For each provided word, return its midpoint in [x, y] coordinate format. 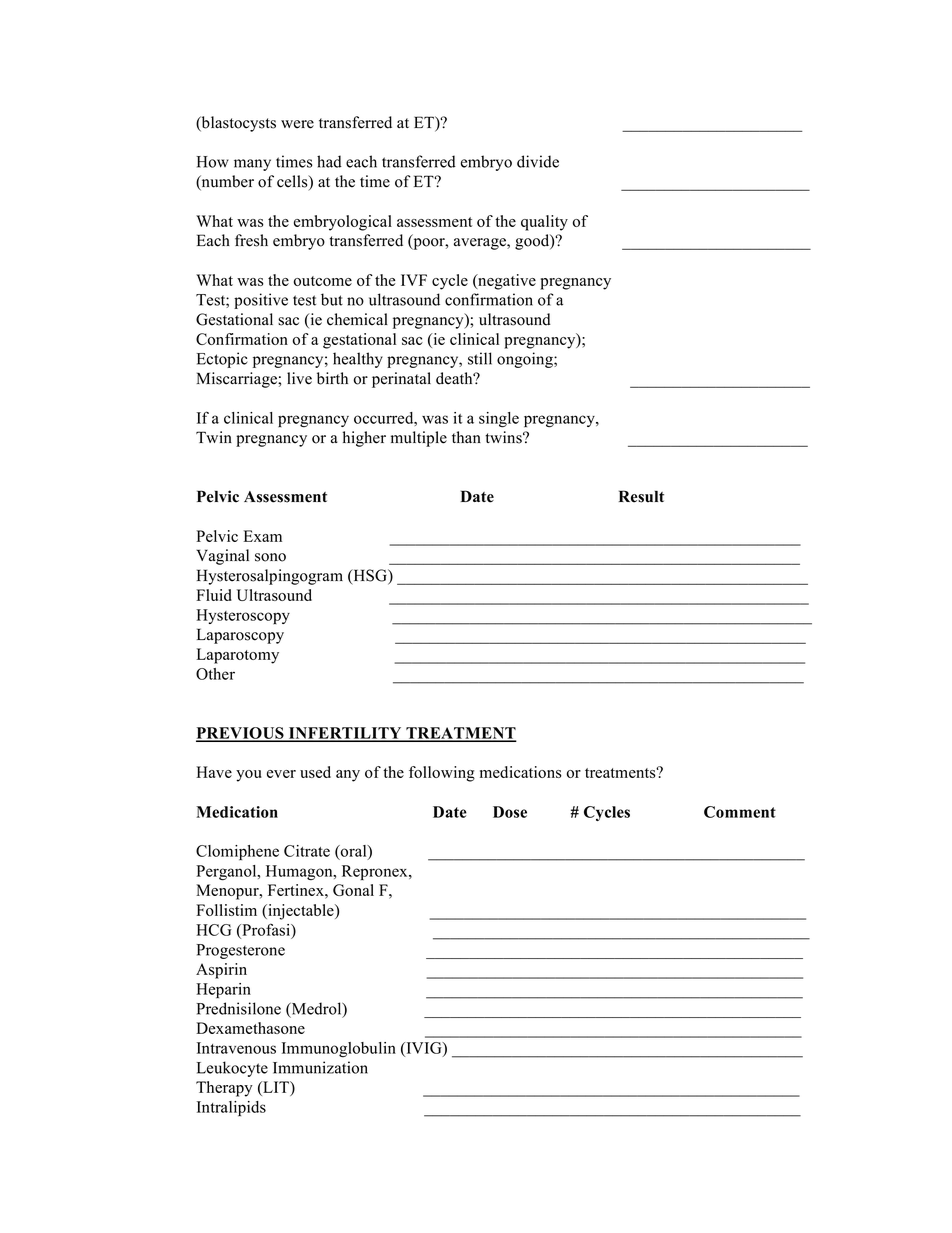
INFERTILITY [345, 734]
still [480, 358]
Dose [510, 812]
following [442, 774]
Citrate [307, 851]
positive [261, 301]
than [466, 437]
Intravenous [236, 1048]
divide [538, 161]
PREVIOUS [241, 734]
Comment [740, 812]
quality [544, 223]
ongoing [526, 360]
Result [641, 496]
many [252, 165]
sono [270, 557]
